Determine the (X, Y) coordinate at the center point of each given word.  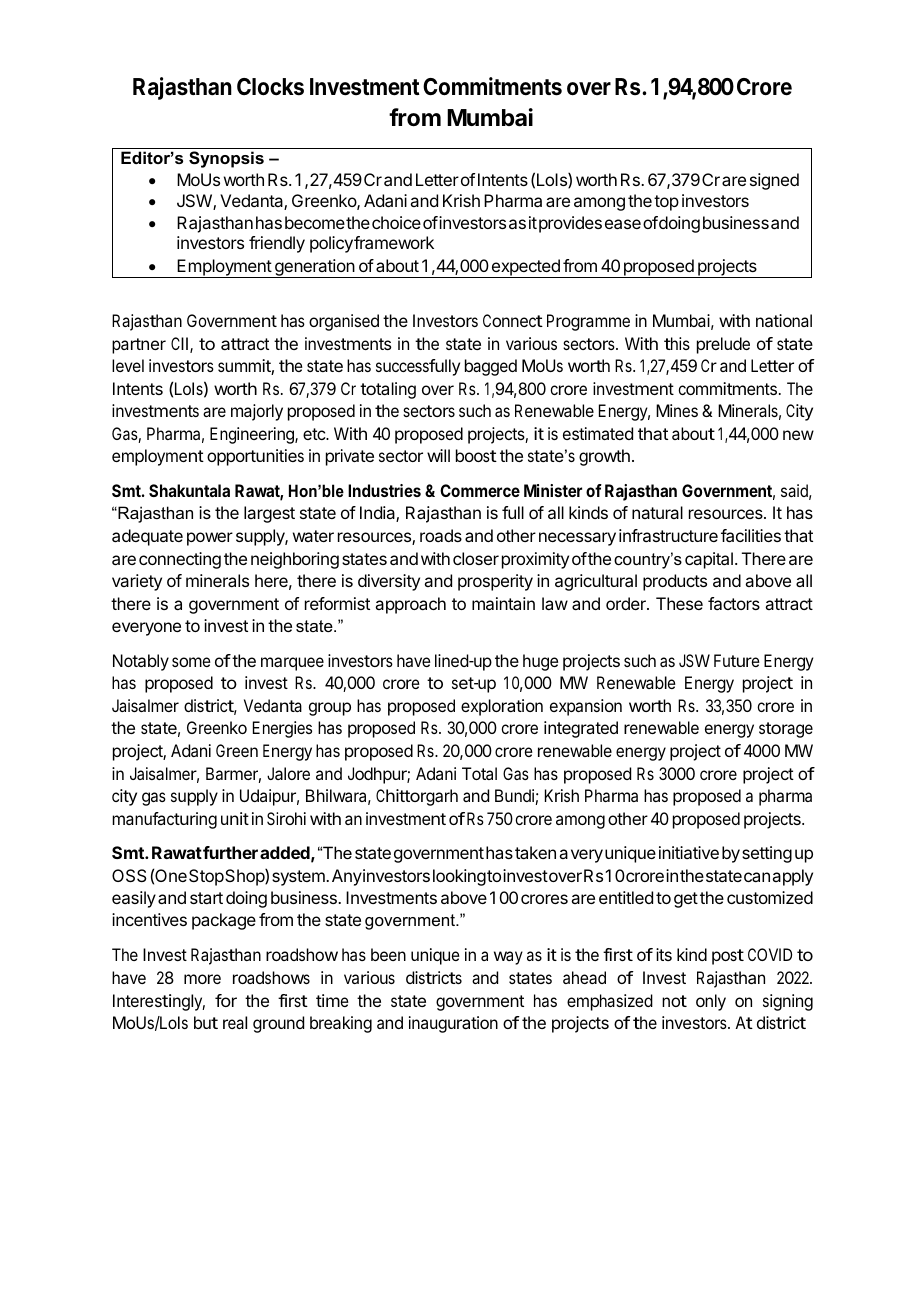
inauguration (453, 1024)
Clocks (270, 87)
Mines (677, 410)
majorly (257, 412)
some (191, 662)
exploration (502, 707)
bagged (491, 367)
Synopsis (226, 159)
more (202, 979)
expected (525, 268)
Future (737, 660)
